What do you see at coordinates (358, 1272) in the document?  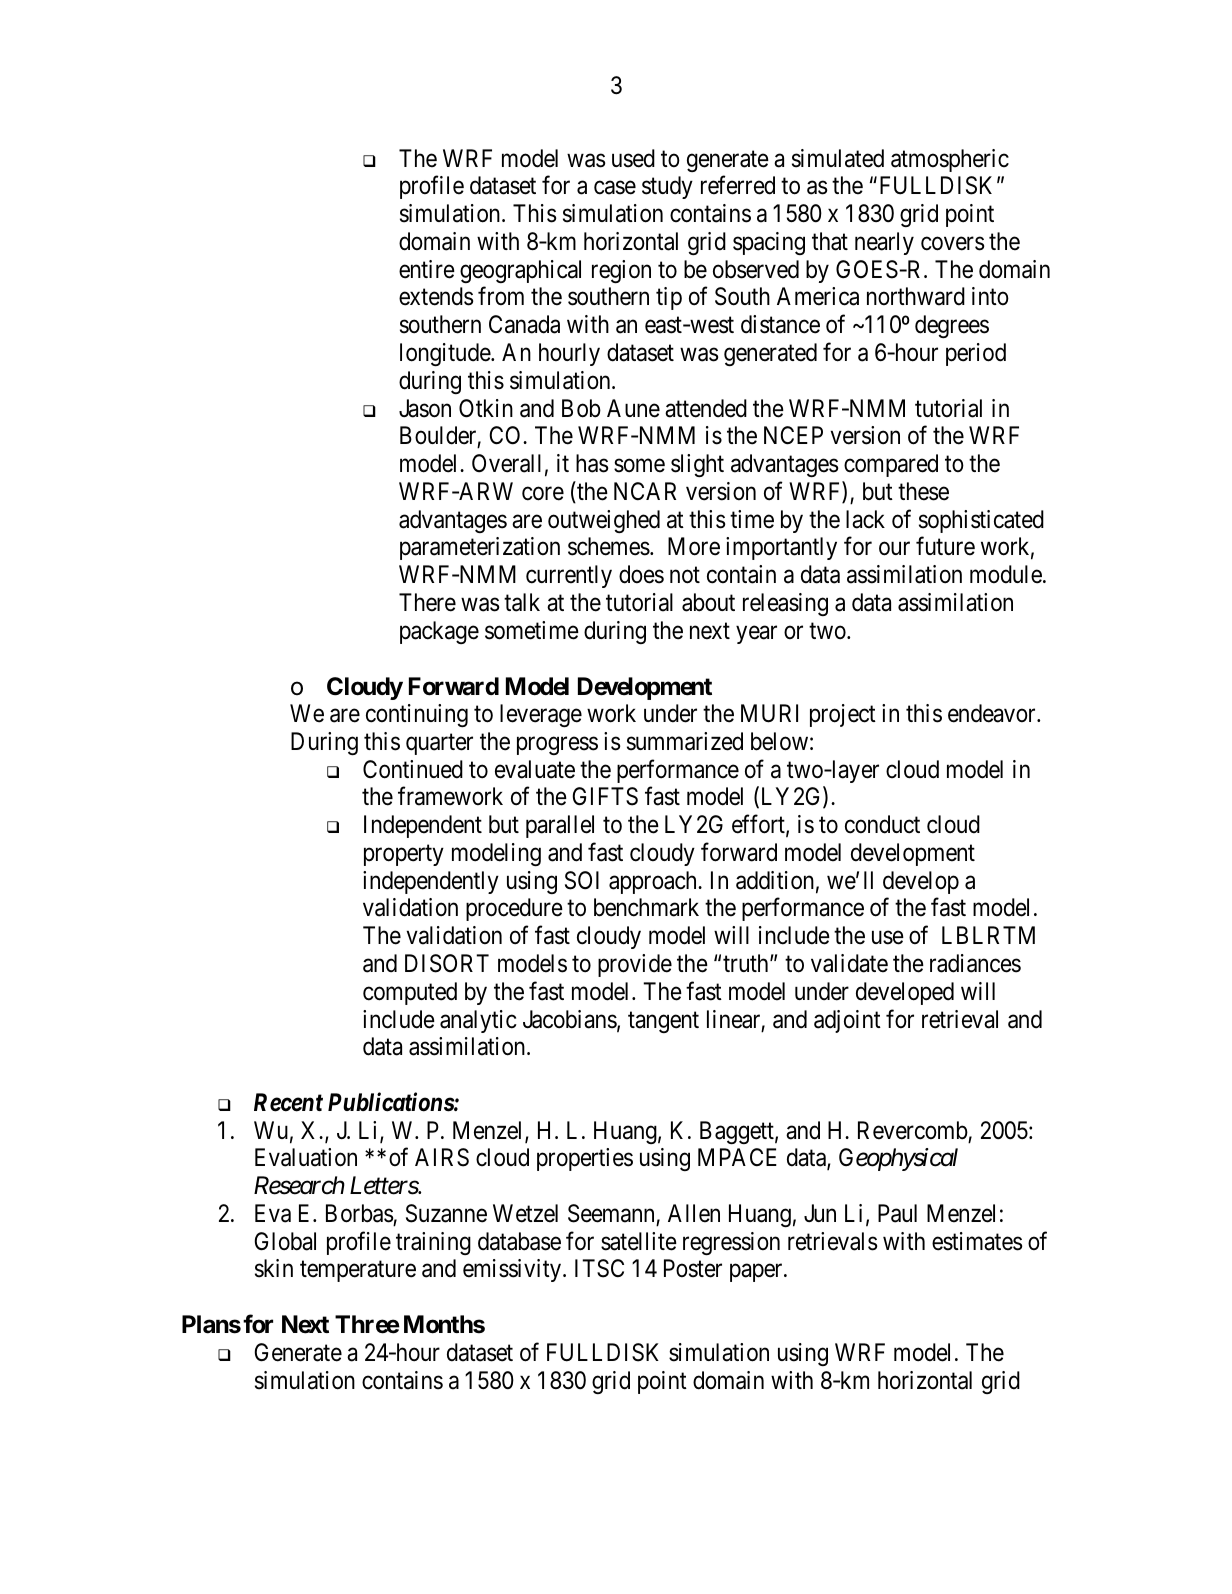 I see `temperature` at bounding box center [358, 1272].
